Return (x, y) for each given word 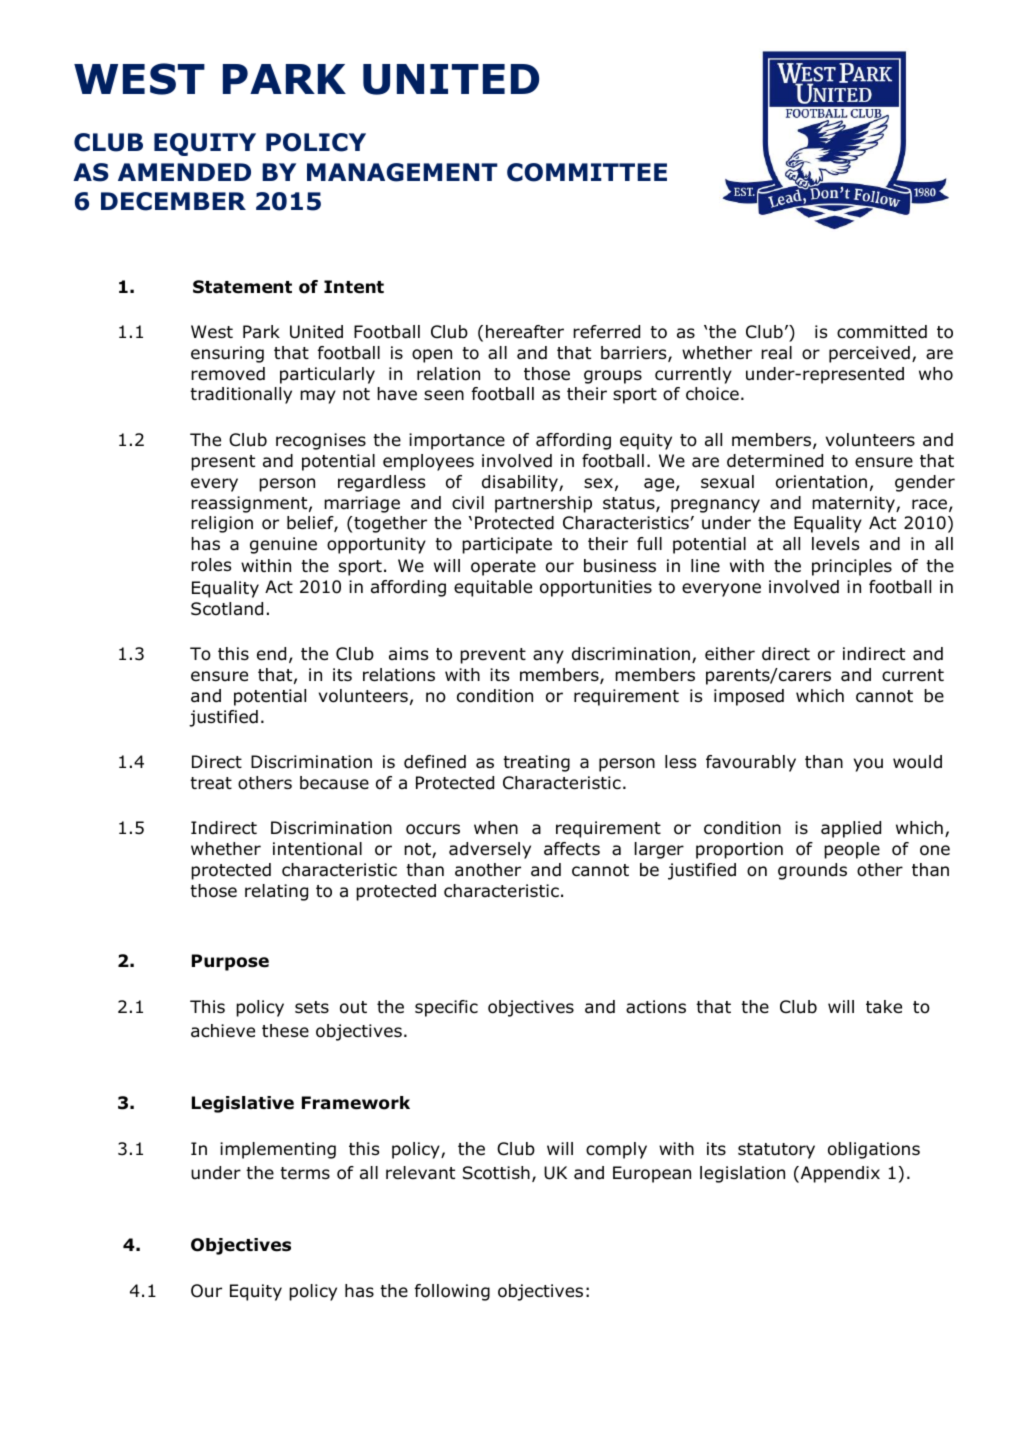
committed (882, 332)
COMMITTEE (587, 172)
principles (852, 567)
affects (572, 849)
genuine (283, 545)
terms (305, 1173)
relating (276, 892)
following (452, 1292)
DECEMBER (173, 201)
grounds (812, 871)
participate (507, 545)
